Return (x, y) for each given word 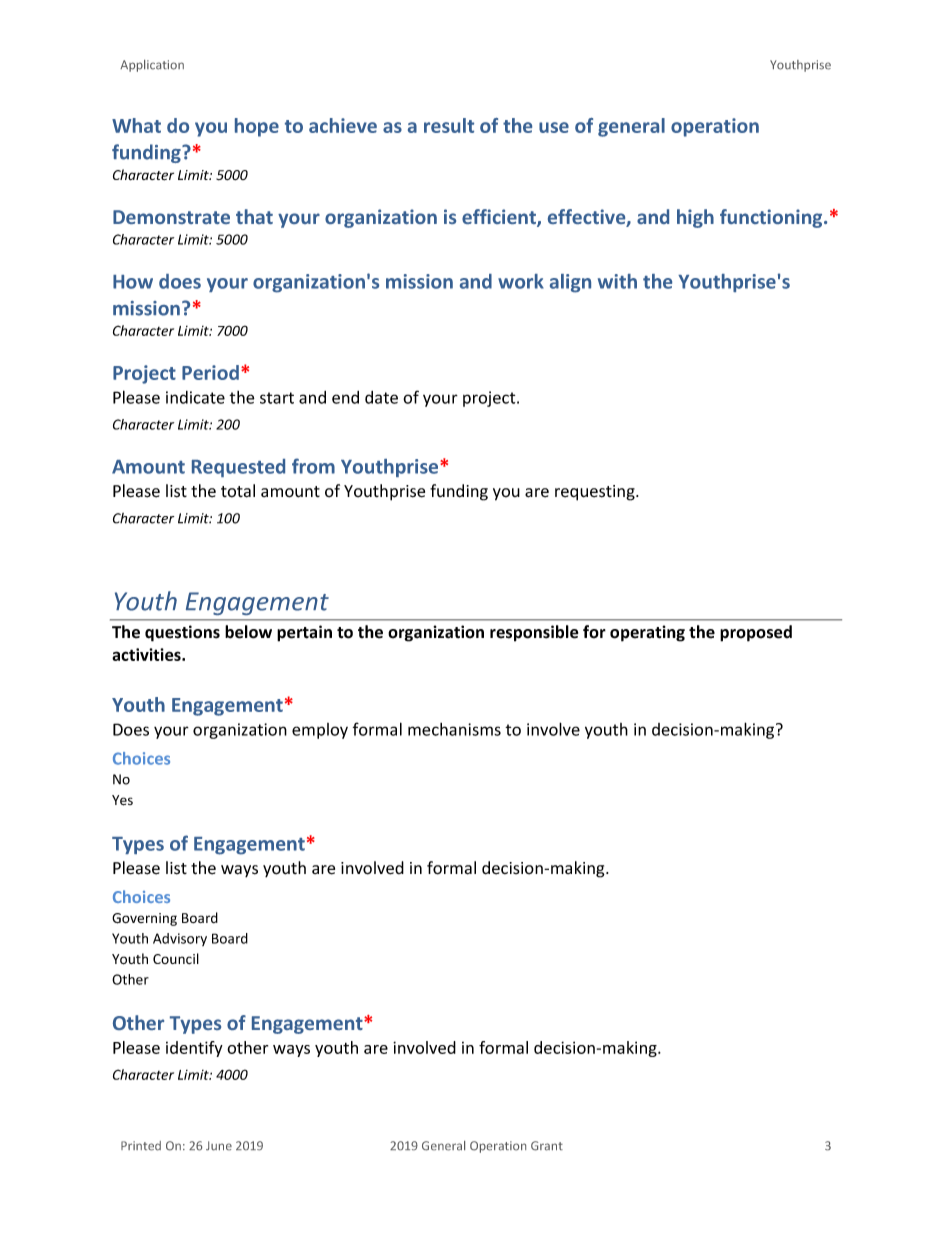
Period (210, 372)
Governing (144, 919)
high (695, 218)
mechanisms (454, 729)
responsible (534, 633)
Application (152, 66)
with (617, 281)
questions (182, 633)
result (449, 125)
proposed (756, 633)
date (381, 397)
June (219, 1146)
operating (647, 633)
